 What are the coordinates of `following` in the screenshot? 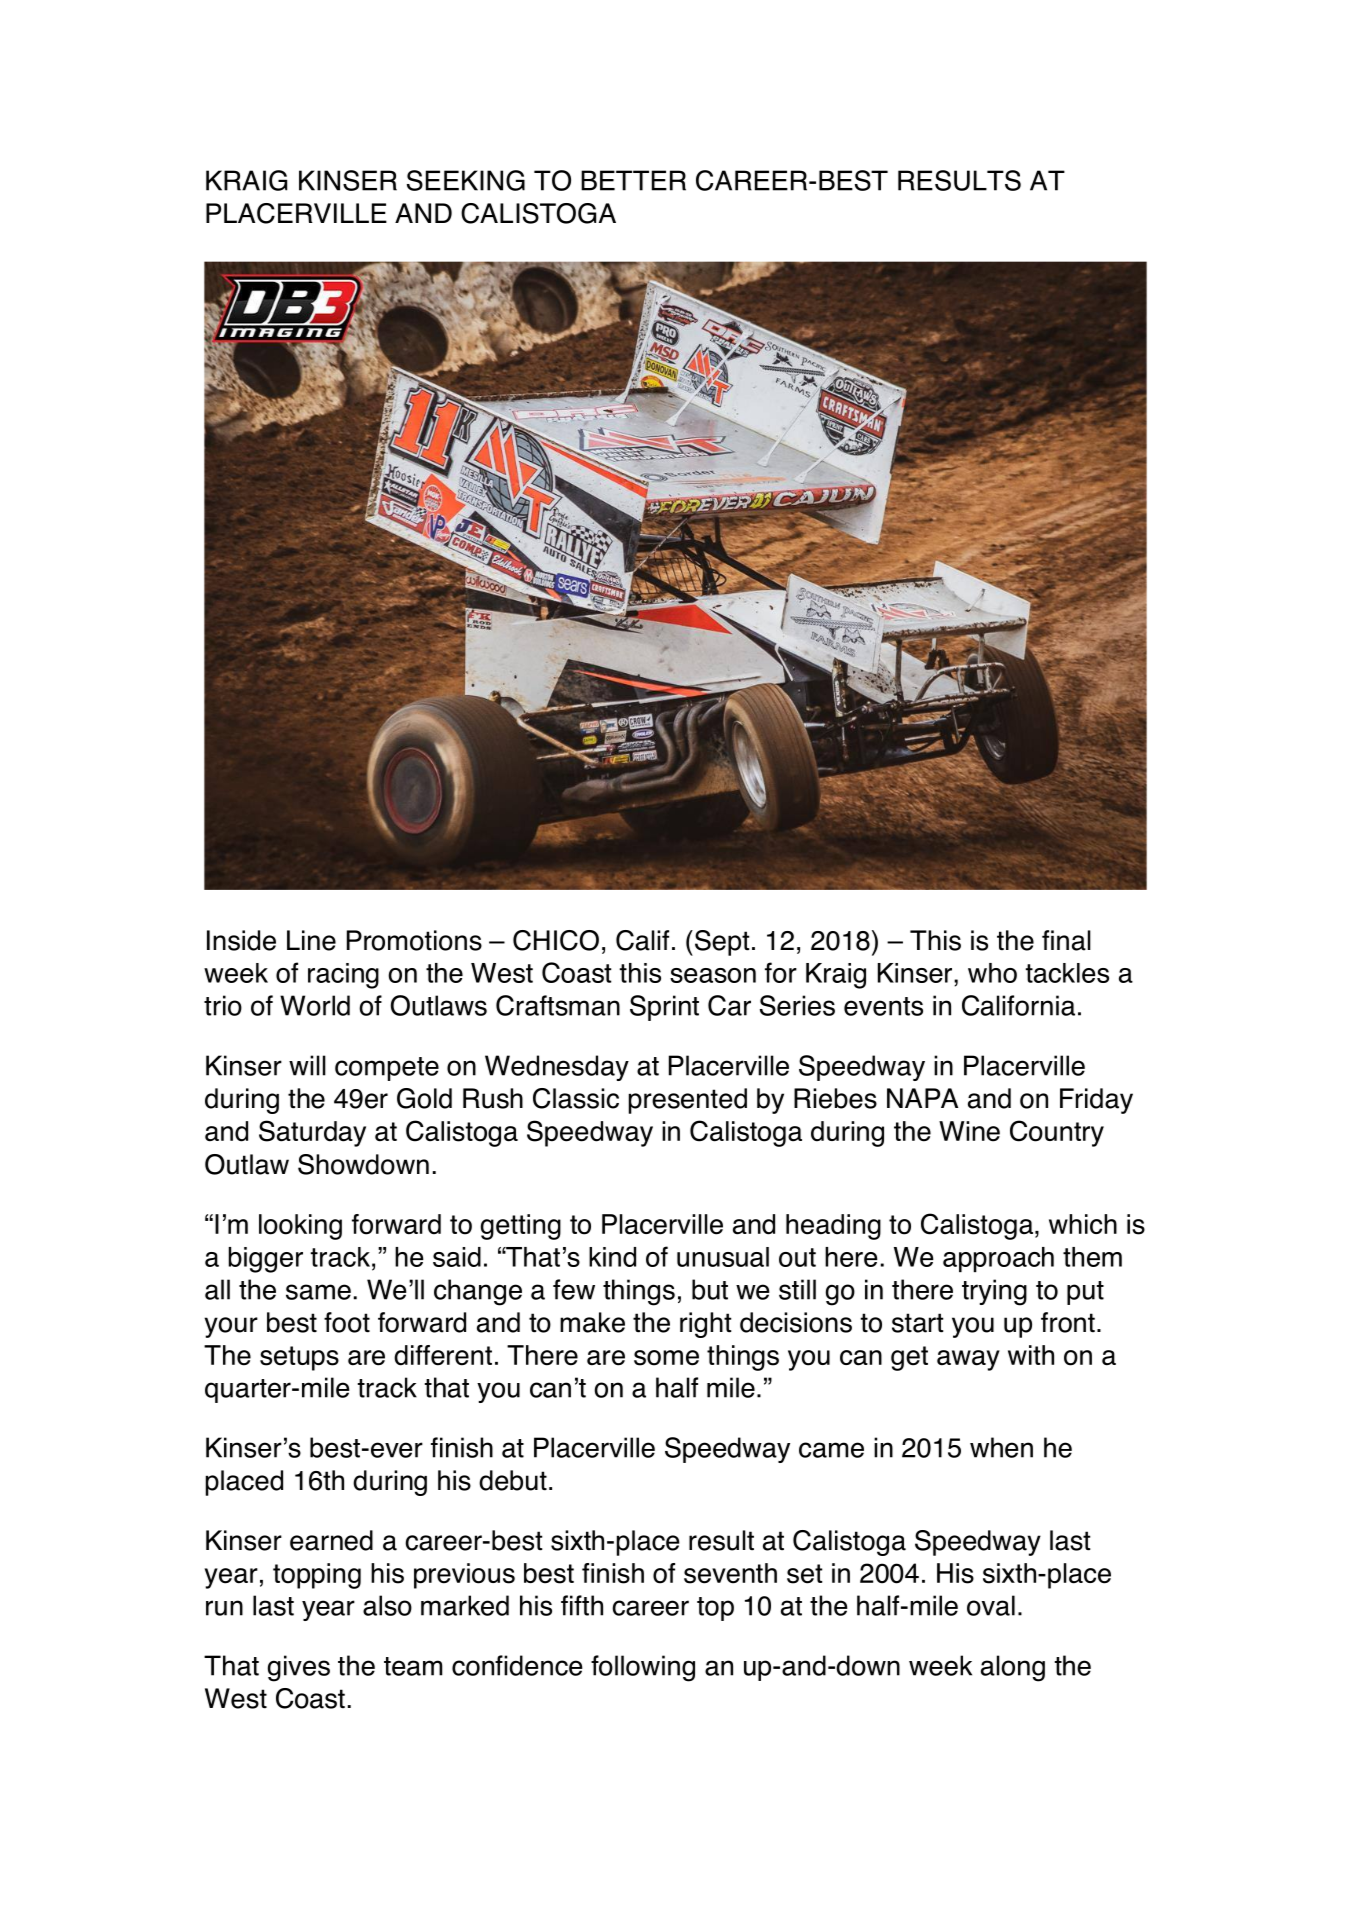 It's located at (643, 1668).
